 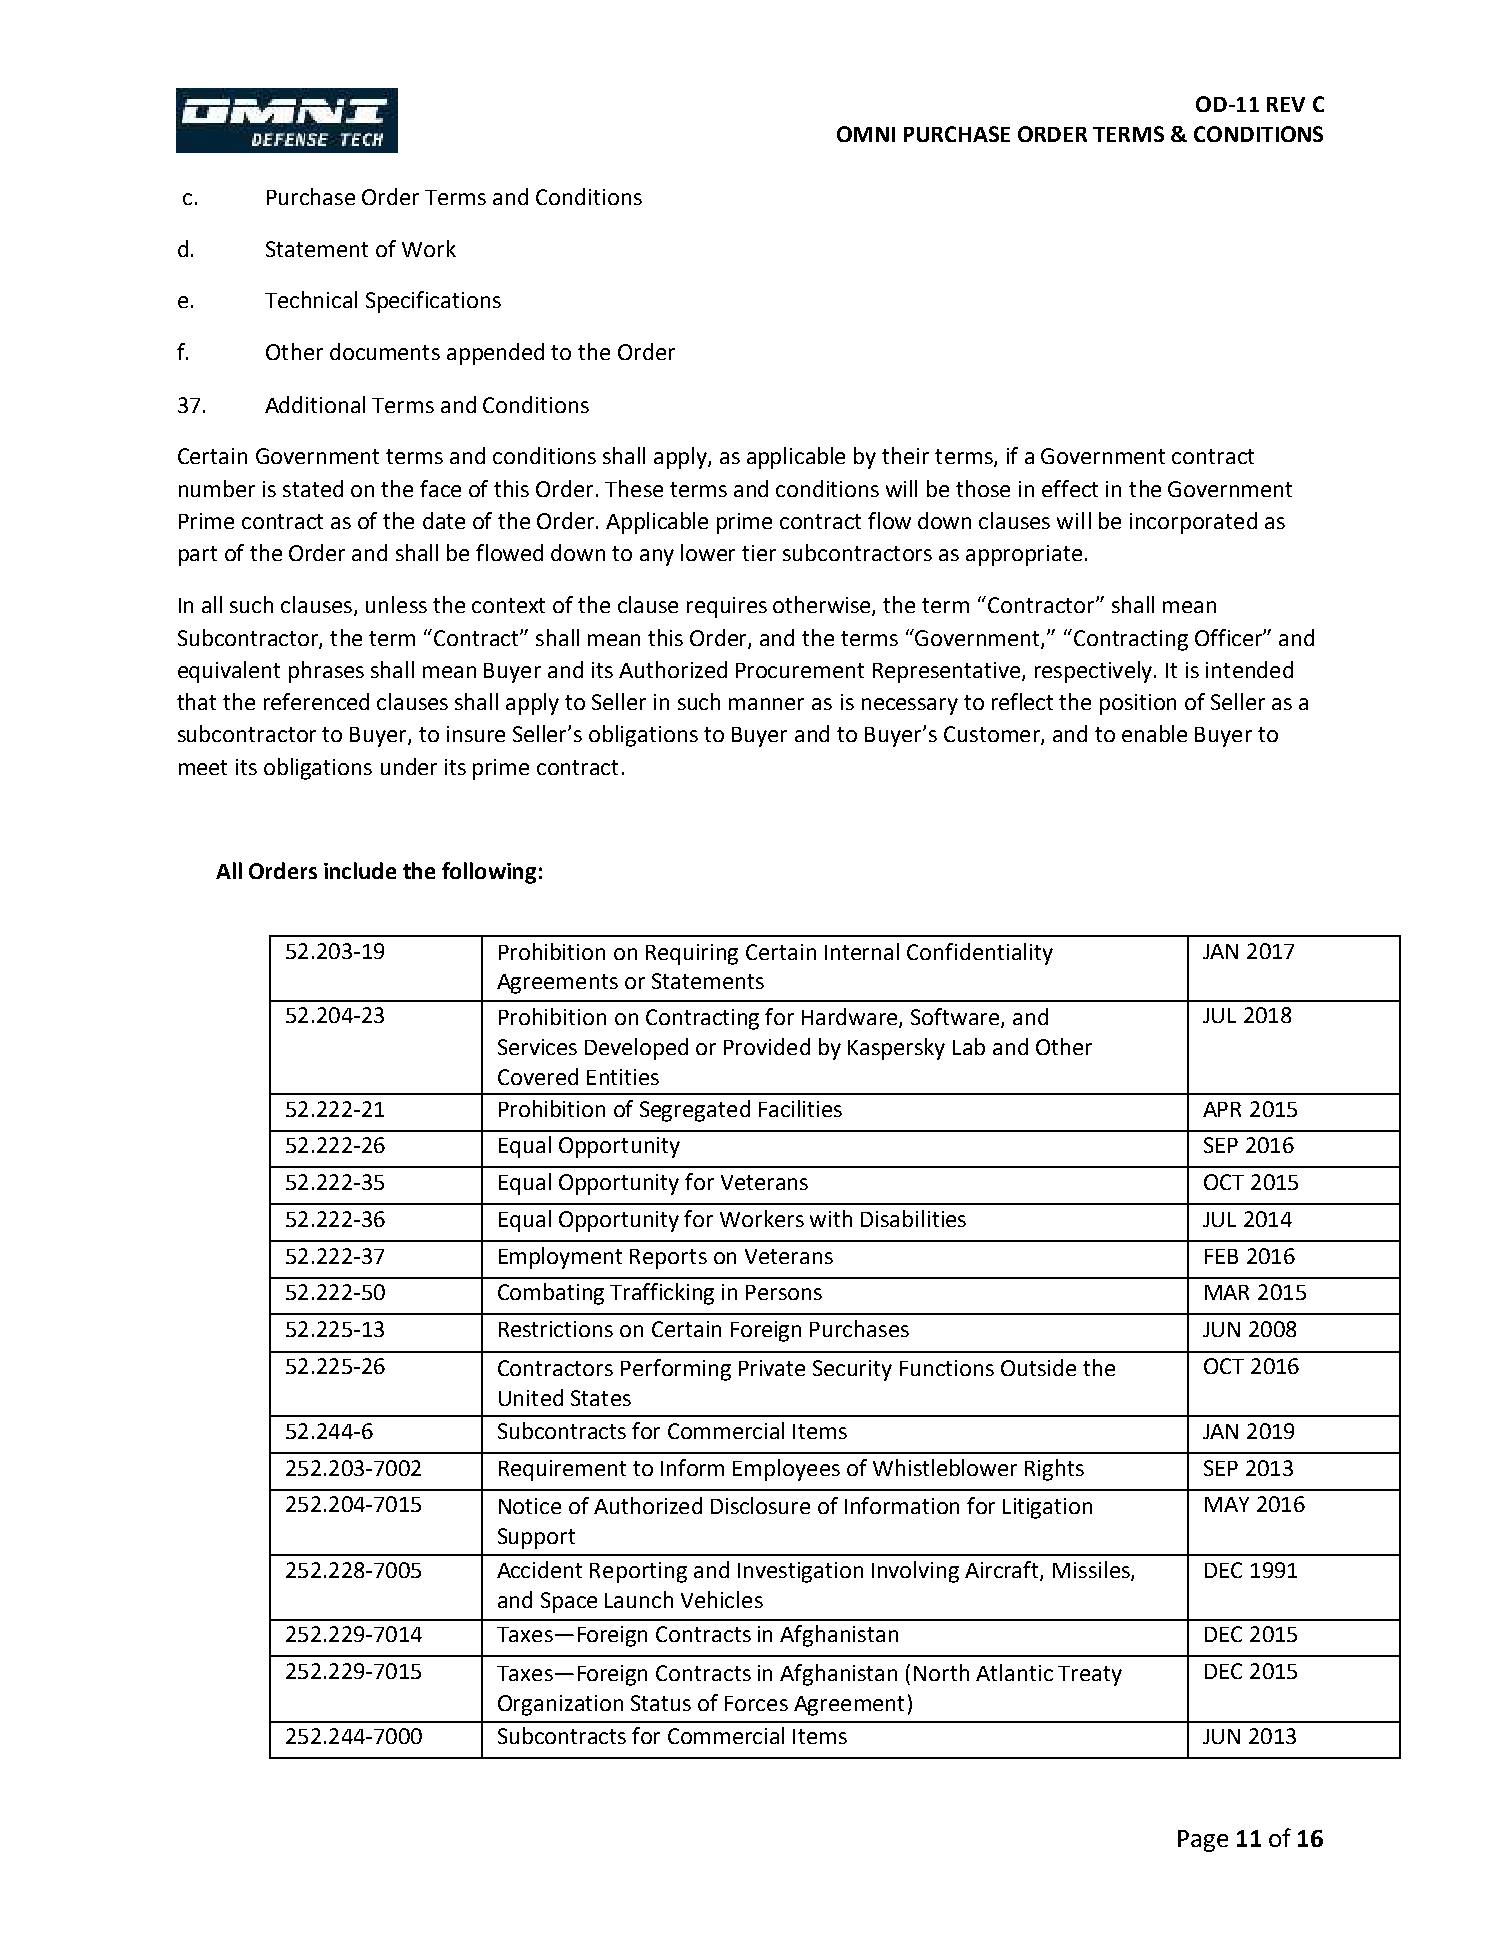 I want to click on Technical, so click(x=311, y=299).
